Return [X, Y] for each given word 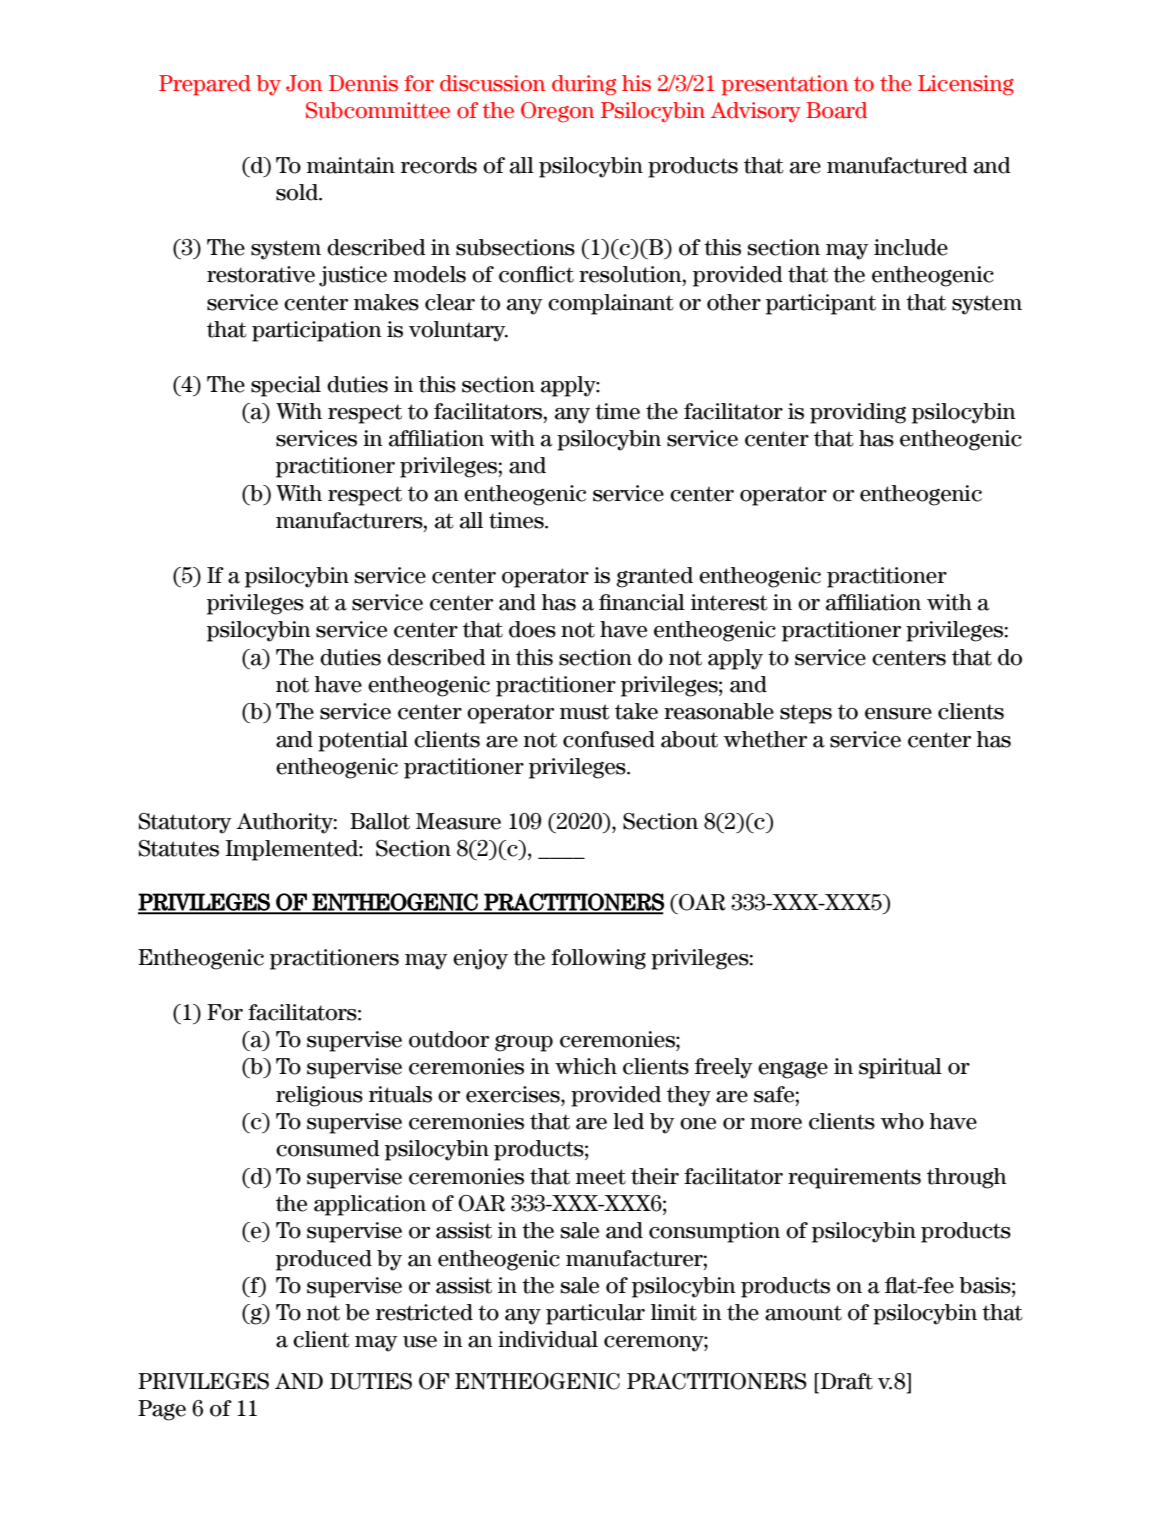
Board [836, 110]
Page [162, 1410]
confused [609, 739]
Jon [304, 83]
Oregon [557, 112]
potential [363, 741]
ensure [898, 714]
